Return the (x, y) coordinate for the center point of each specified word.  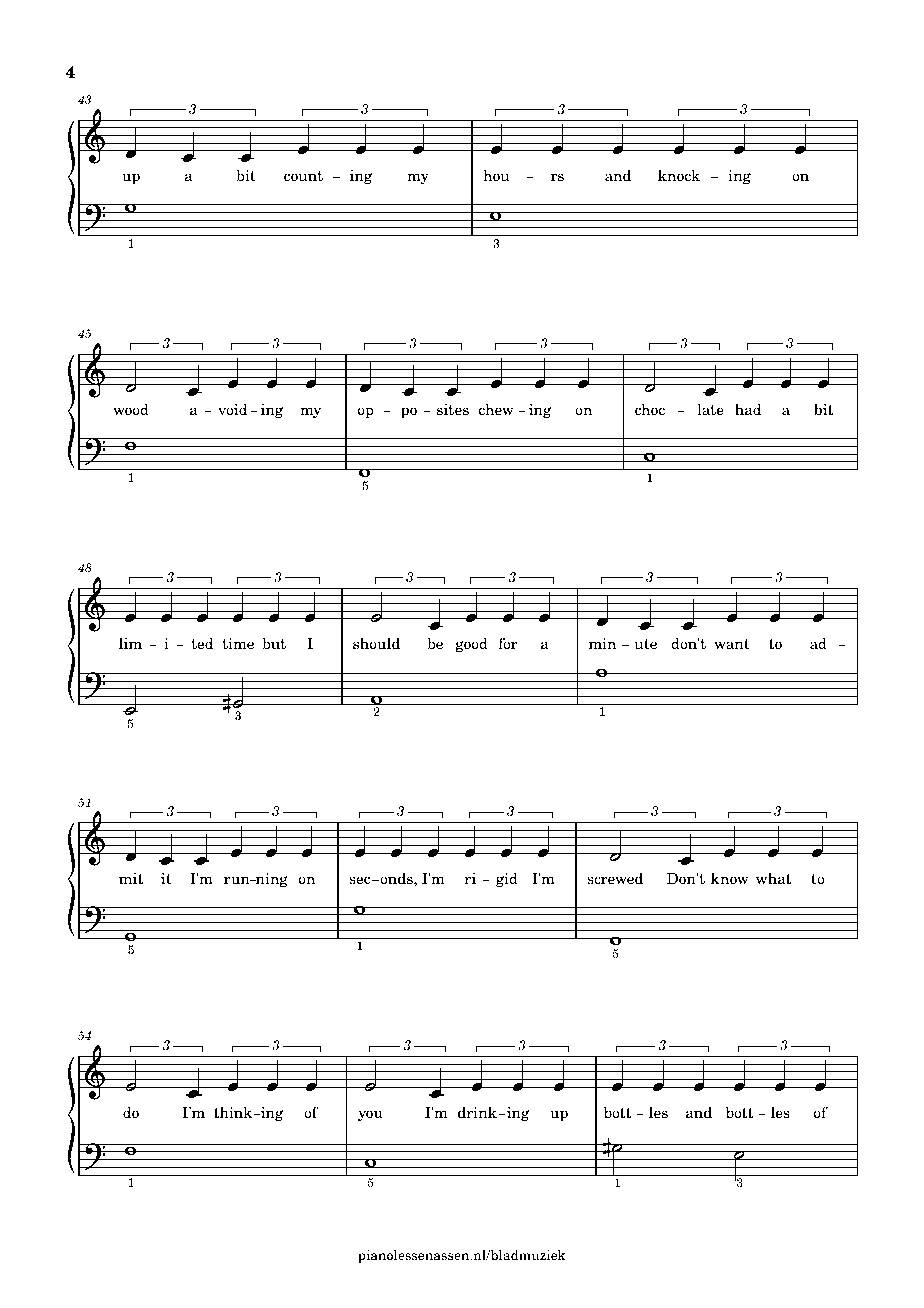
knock (679, 175)
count (303, 176)
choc (650, 409)
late (710, 409)
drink (477, 1112)
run (238, 880)
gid (507, 879)
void (233, 409)
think (234, 1112)
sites (453, 410)
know (730, 878)
